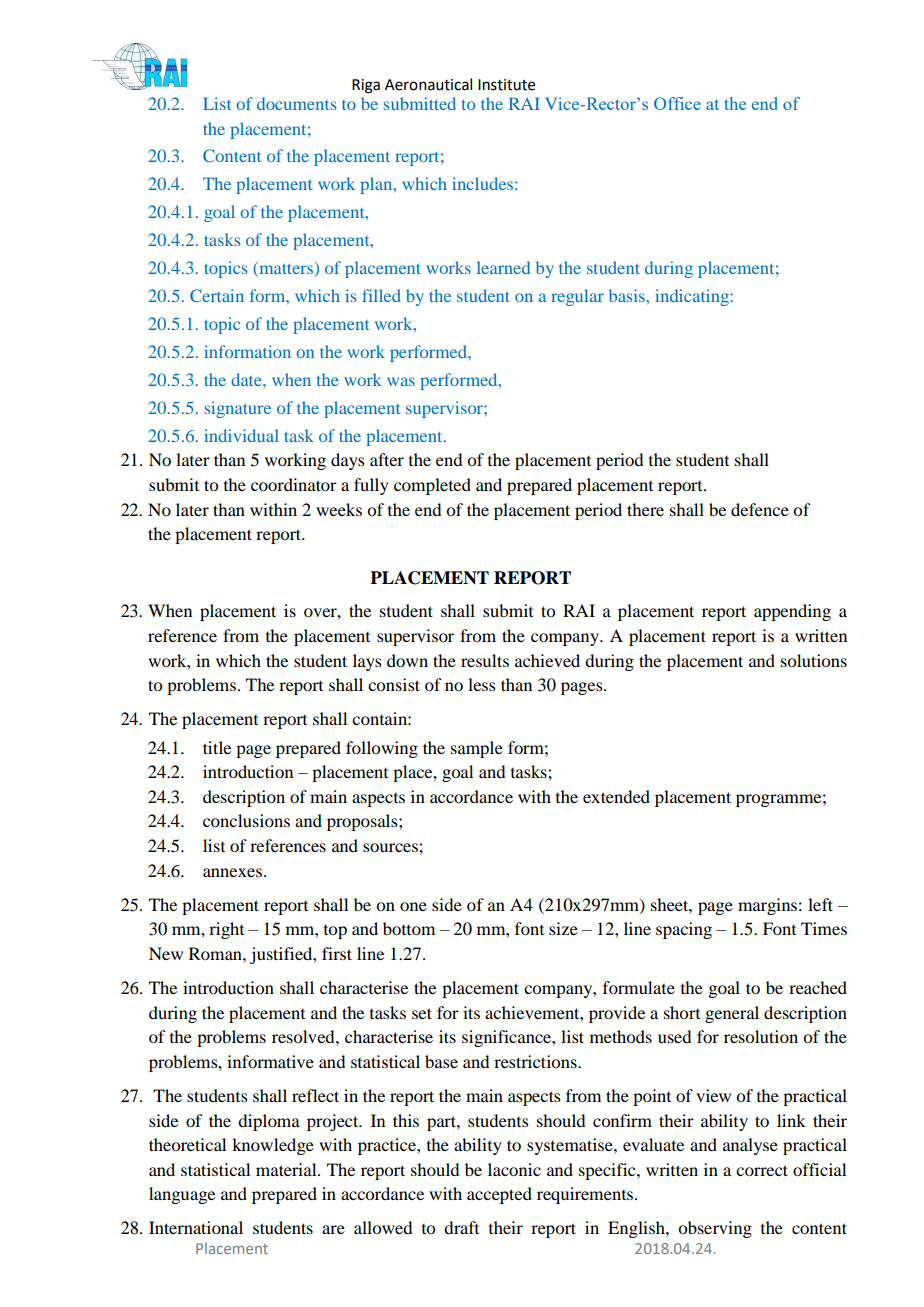 This document has width=924, height=1307. Describe the element at coordinates (287, 1169) in the document. I see `material` at that location.
